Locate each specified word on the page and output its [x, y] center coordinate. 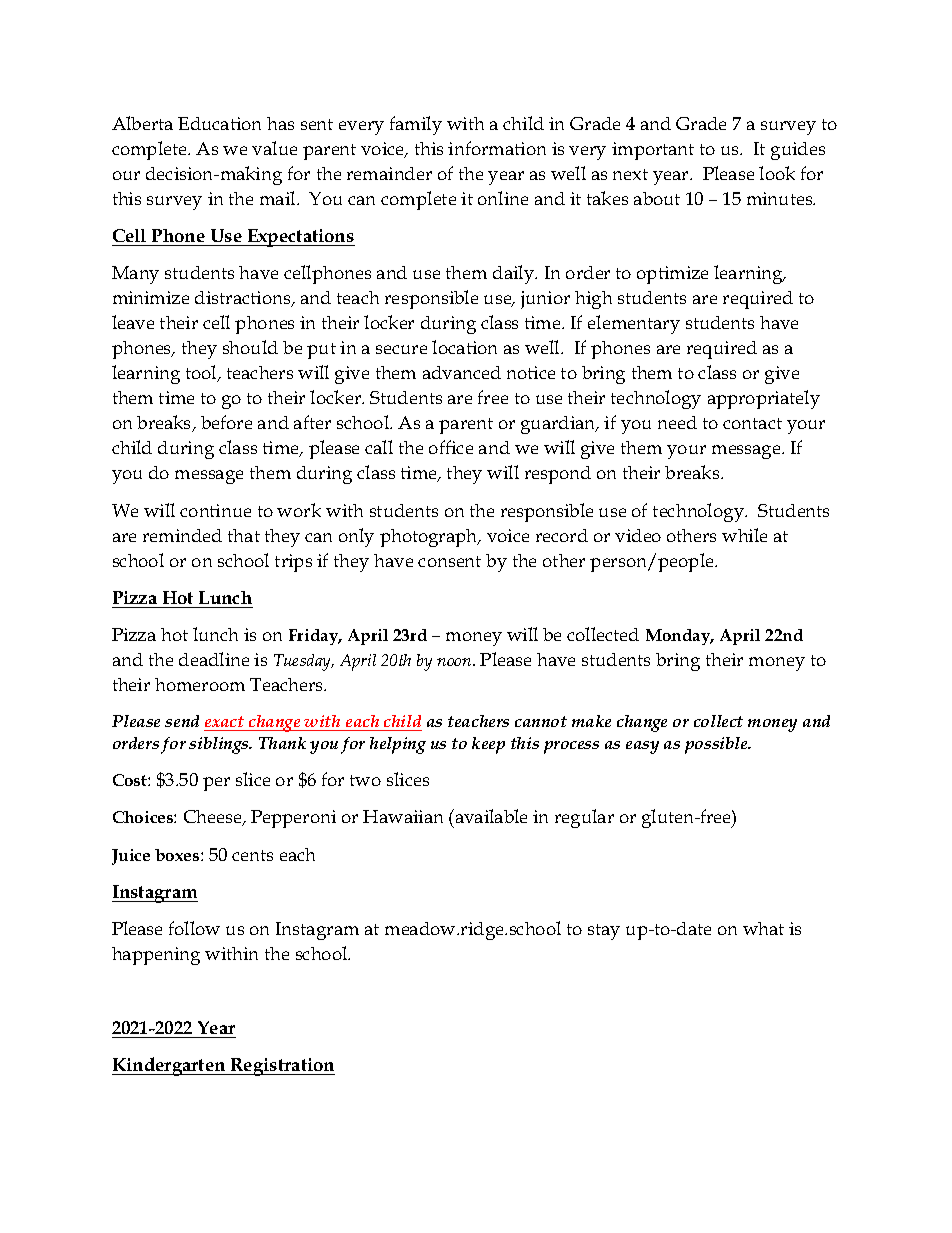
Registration [282, 1067]
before [226, 422]
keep [488, 745]
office [451, 447]
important [653, 151]
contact [752, 423]
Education [219, 123]
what [763, 928]
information [497, 148]
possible [717, 745]
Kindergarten [170, 1066]
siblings [220, 745]
